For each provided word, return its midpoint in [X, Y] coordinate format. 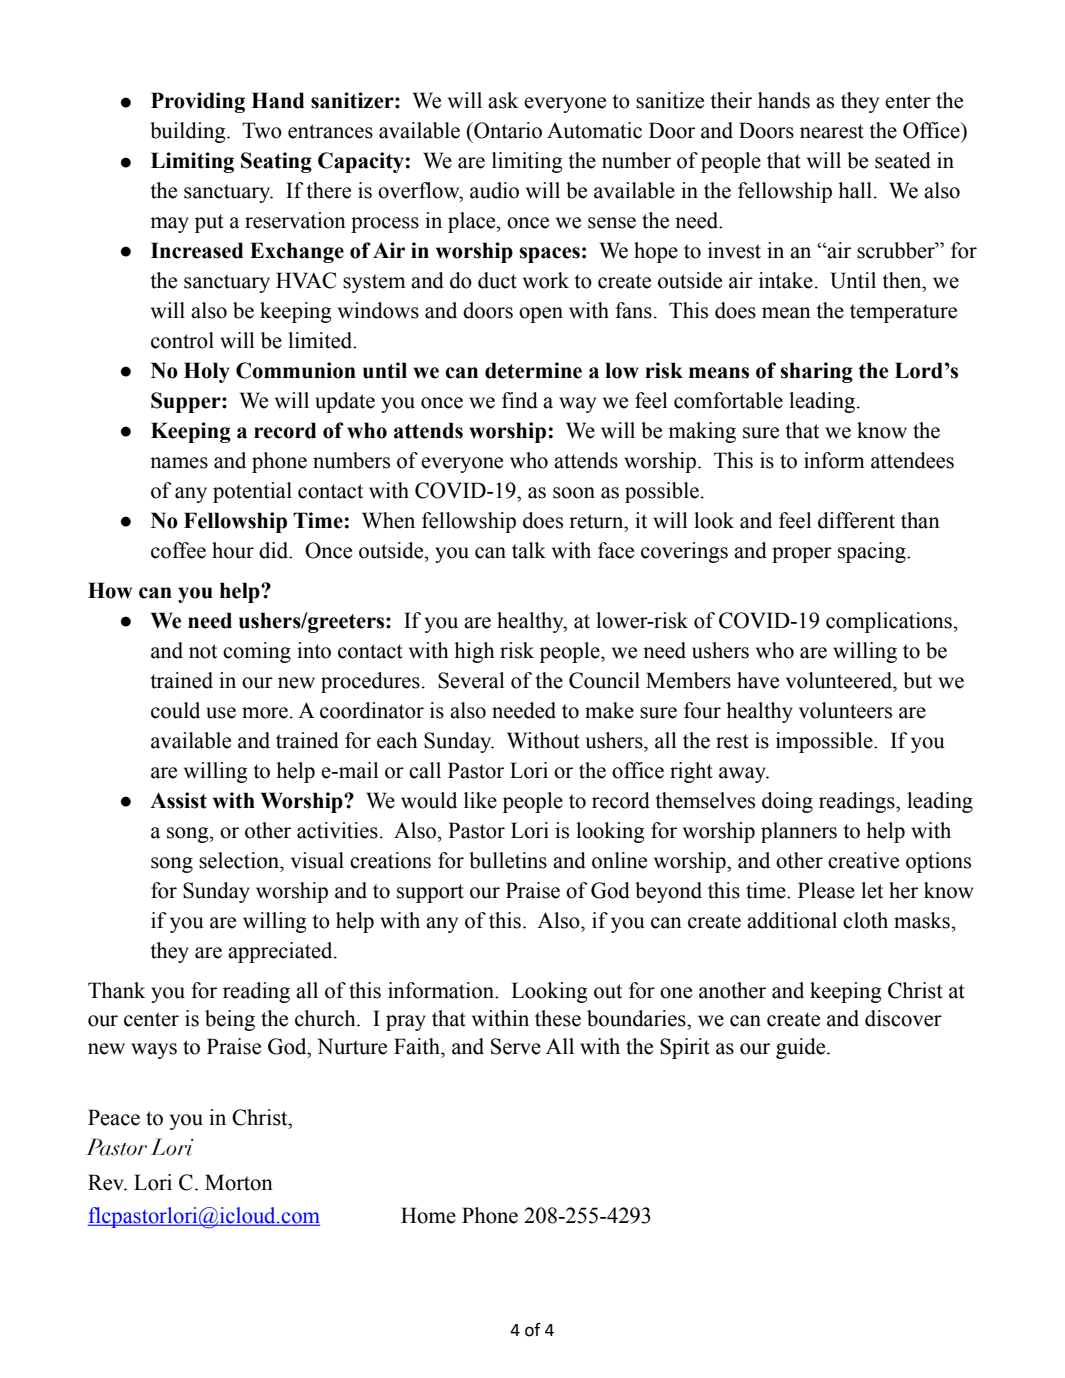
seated [903, 160]
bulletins [508, 860]
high [474, 652]
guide [802, 1048]
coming [257, 652]
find [520, 400]
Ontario [507, 130]
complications [889, 622]
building [189, 132]
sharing [816, 372]
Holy [207, 372]
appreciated [281, 952]
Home [428, 1215]
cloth [865, 920]
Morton [239, 1182]
